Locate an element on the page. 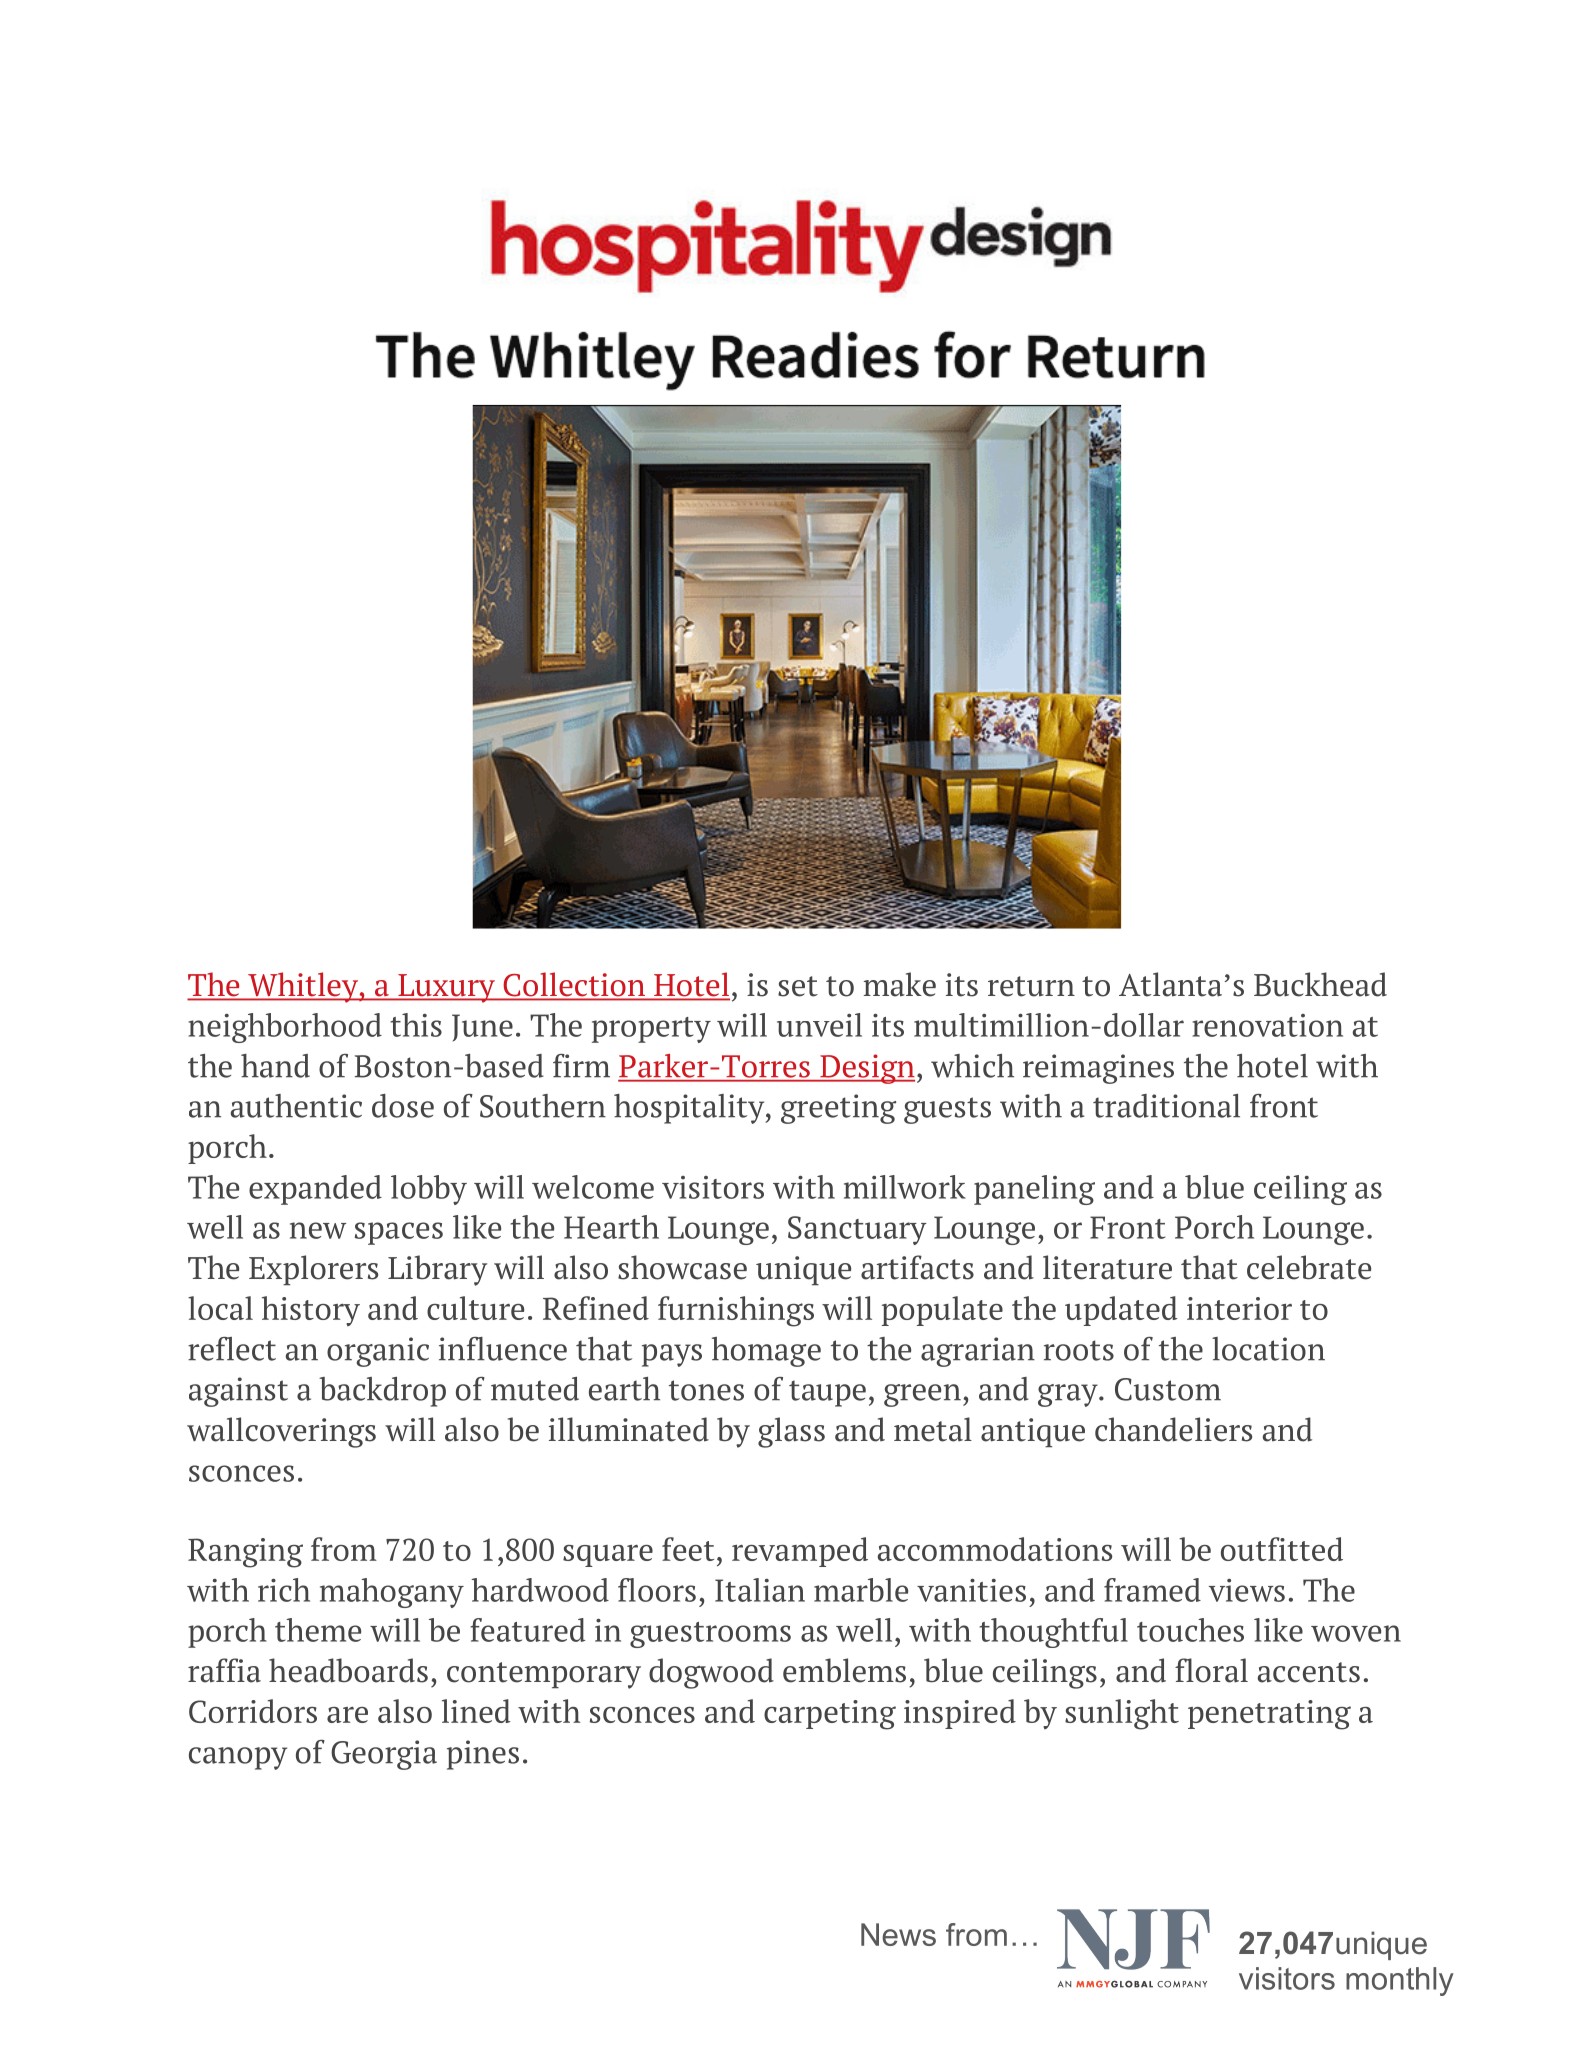  renovation is located at coordinates (1267, 1025).
